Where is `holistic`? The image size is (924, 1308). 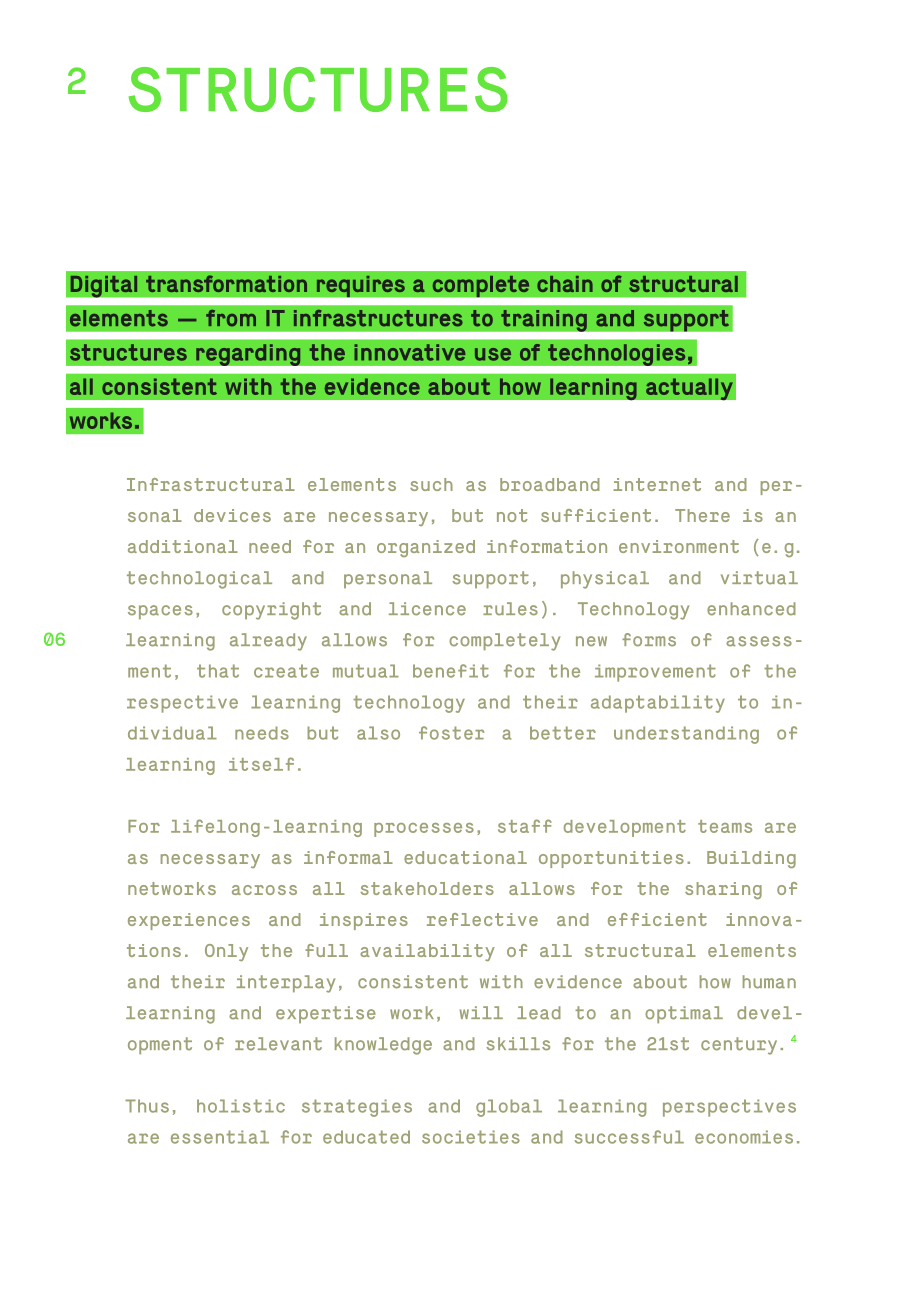 holistic is located at coordinates (241, 1106).
